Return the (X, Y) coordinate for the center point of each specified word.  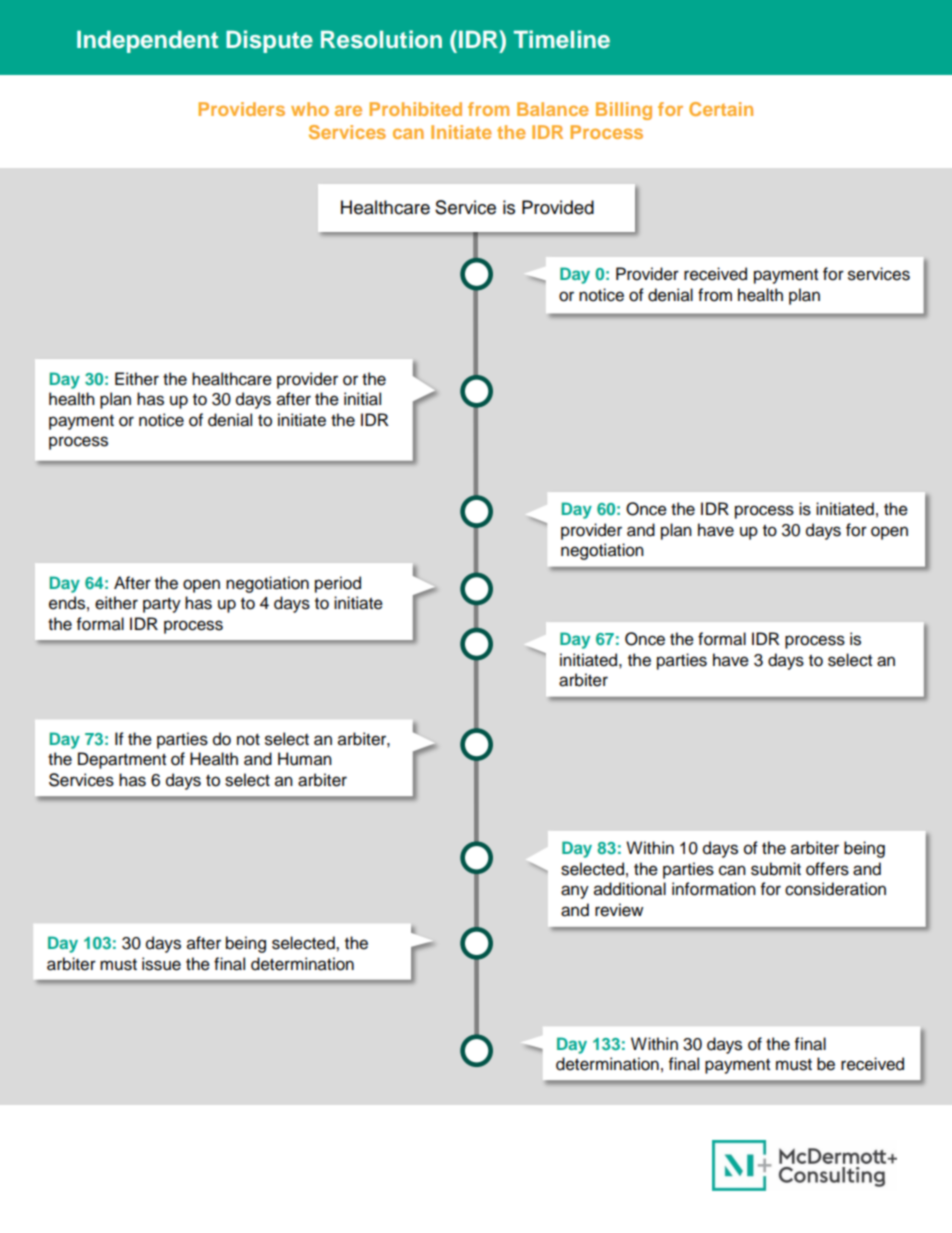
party (162, 605)
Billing (624, 111)
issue (161, 964)
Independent (147, 41)
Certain (721, 109)
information (714, 889)
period (338, 584)
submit (776, 869)
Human (305, 759)
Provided (558, 207)
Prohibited (415, 109)
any (575, 892)
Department (122, 760)
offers (827, 869)
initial (362, 399)
